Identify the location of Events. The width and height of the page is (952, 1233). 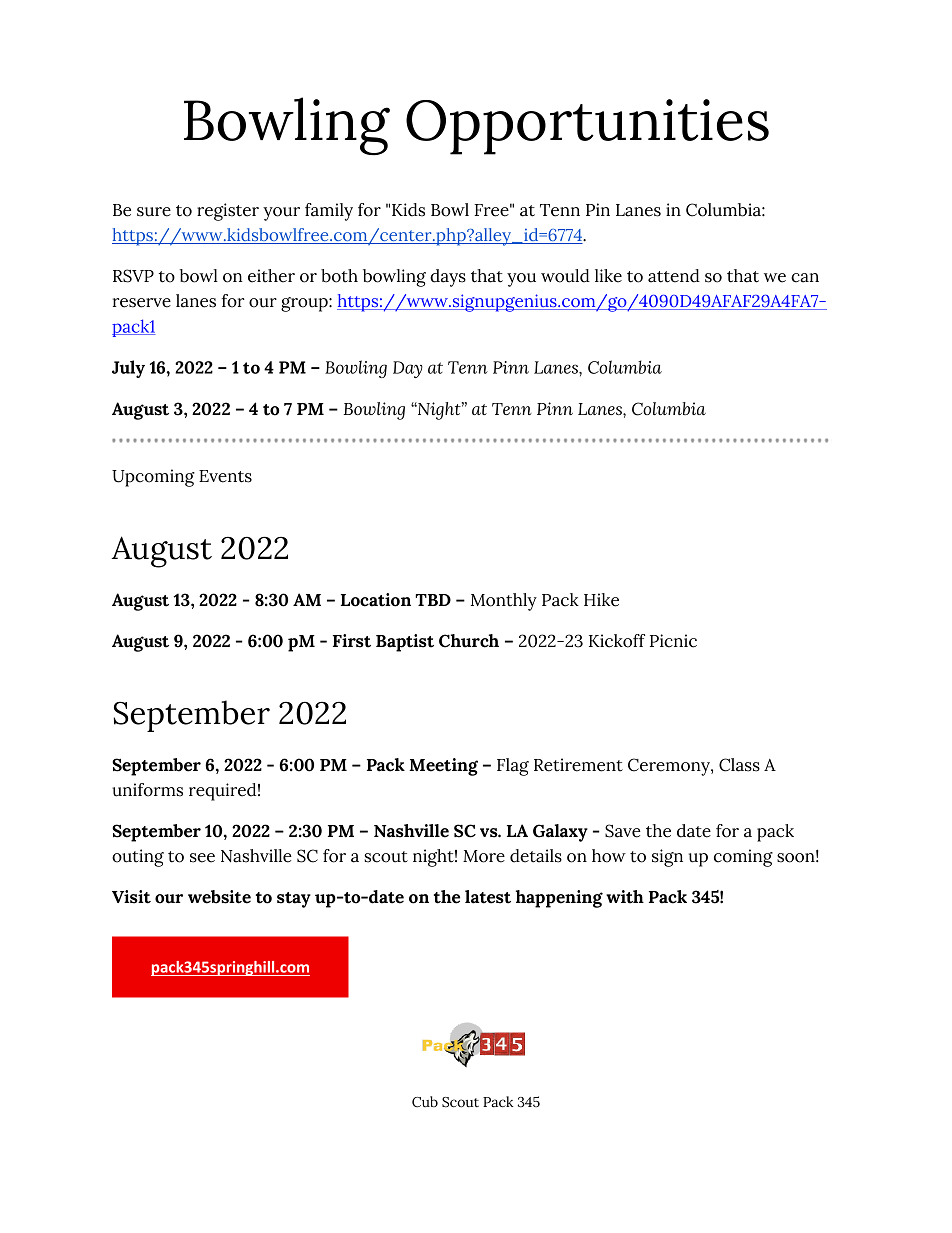
(225, 476).
